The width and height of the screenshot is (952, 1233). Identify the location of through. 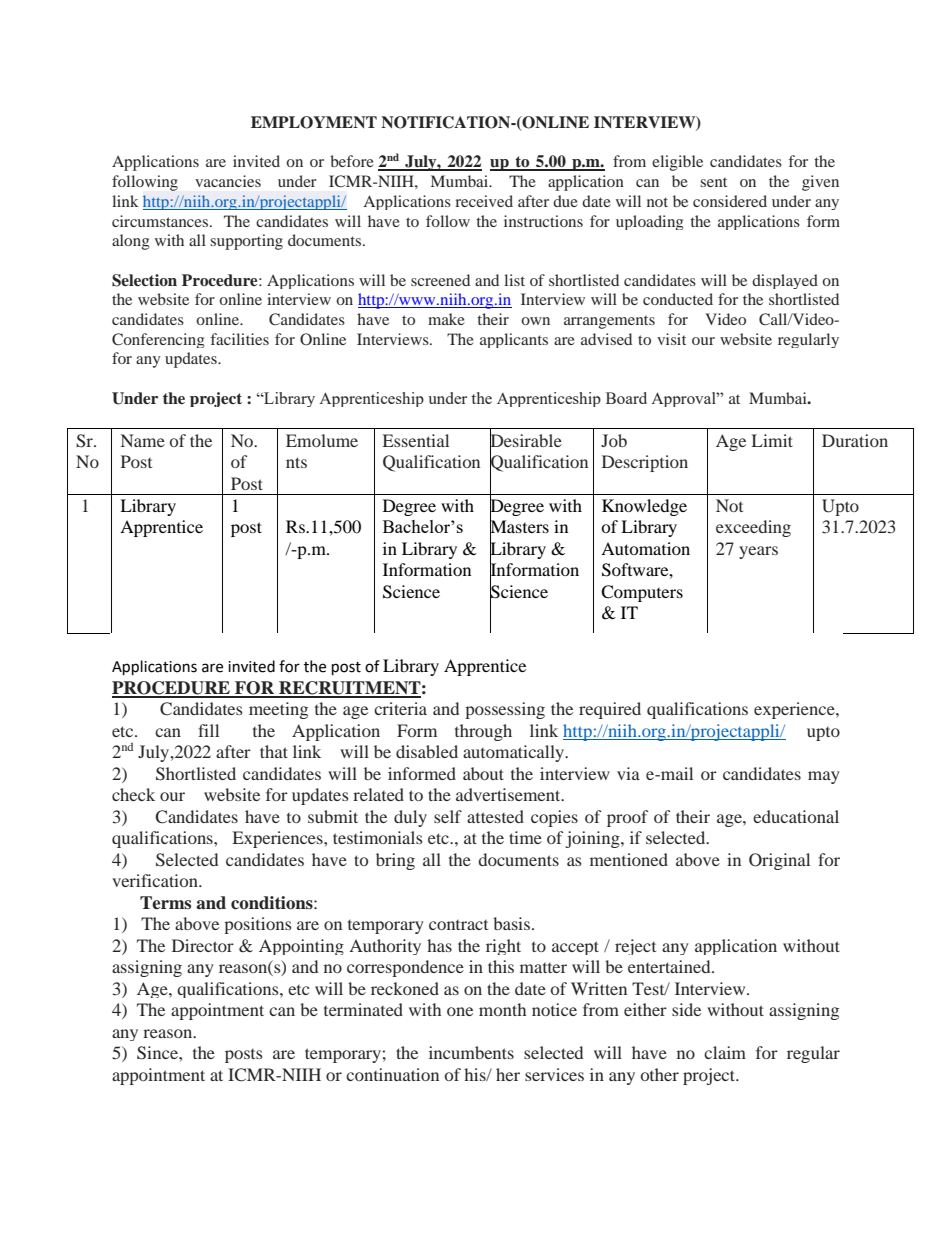
(483, 732).
